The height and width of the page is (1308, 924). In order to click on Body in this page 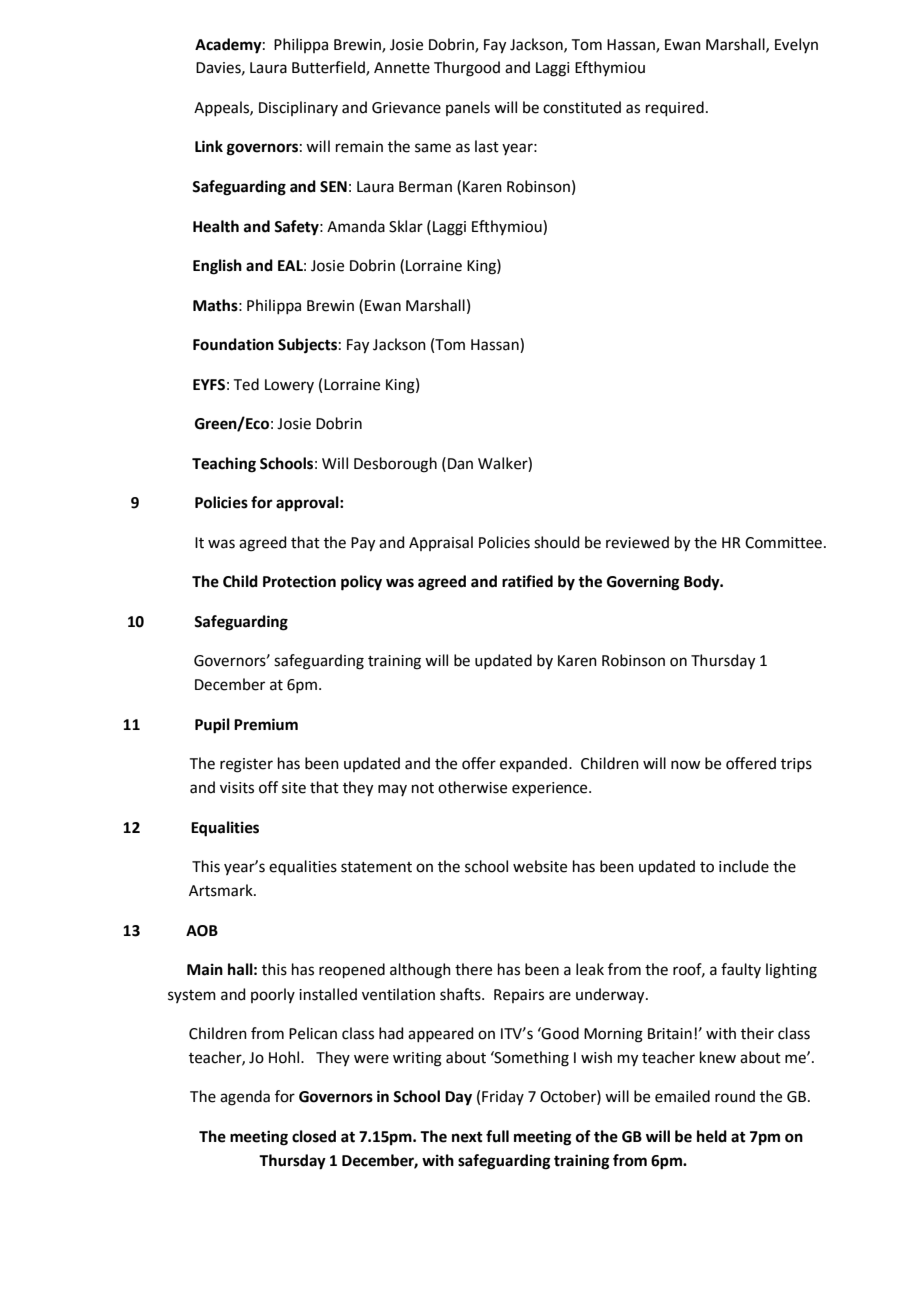, I will do `click(703, 583)`.
